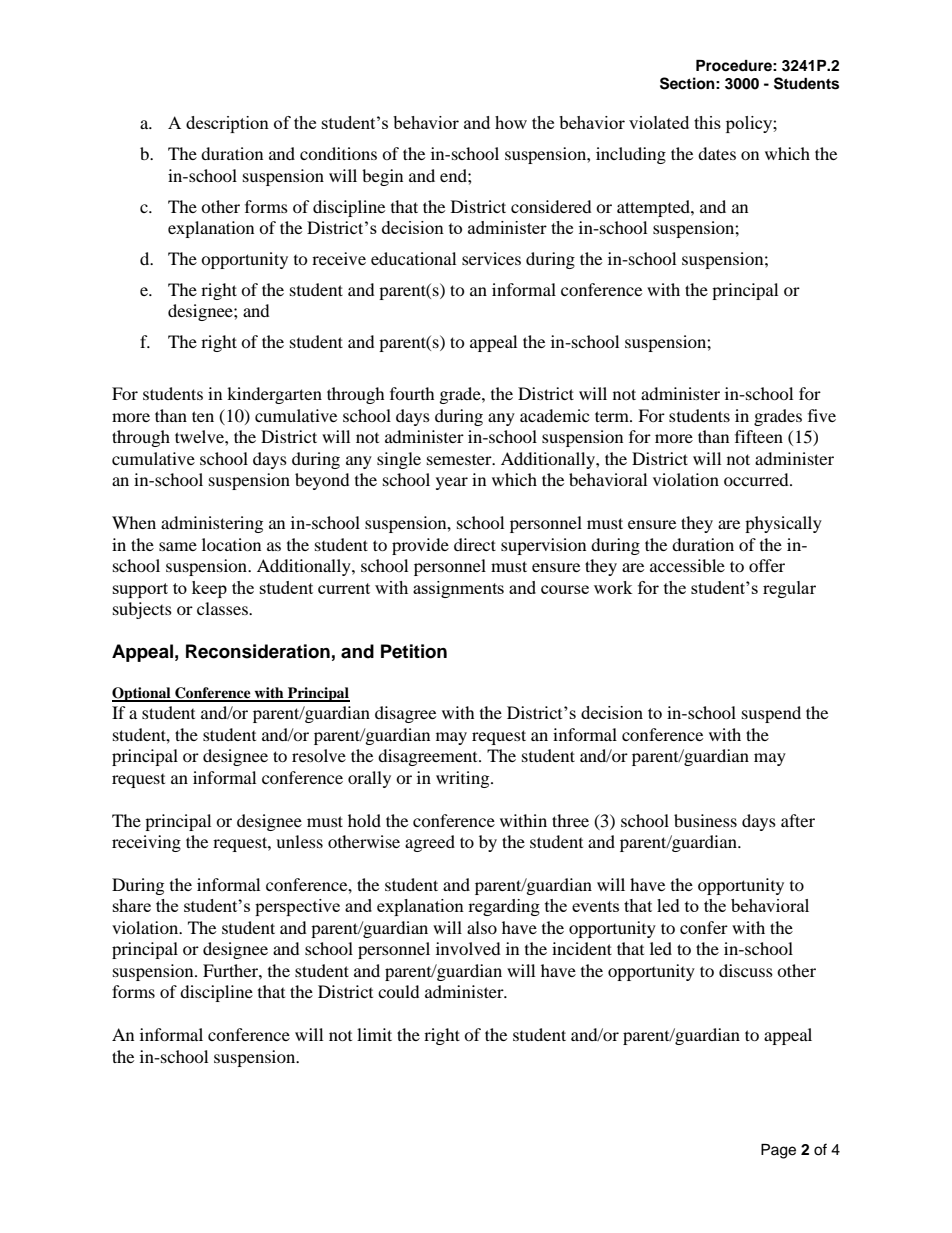 The image size is (952, 1233). What do you see at coordinates (511, 122) in the screenshot?
I see `how` at bounding box center [511, 122].
